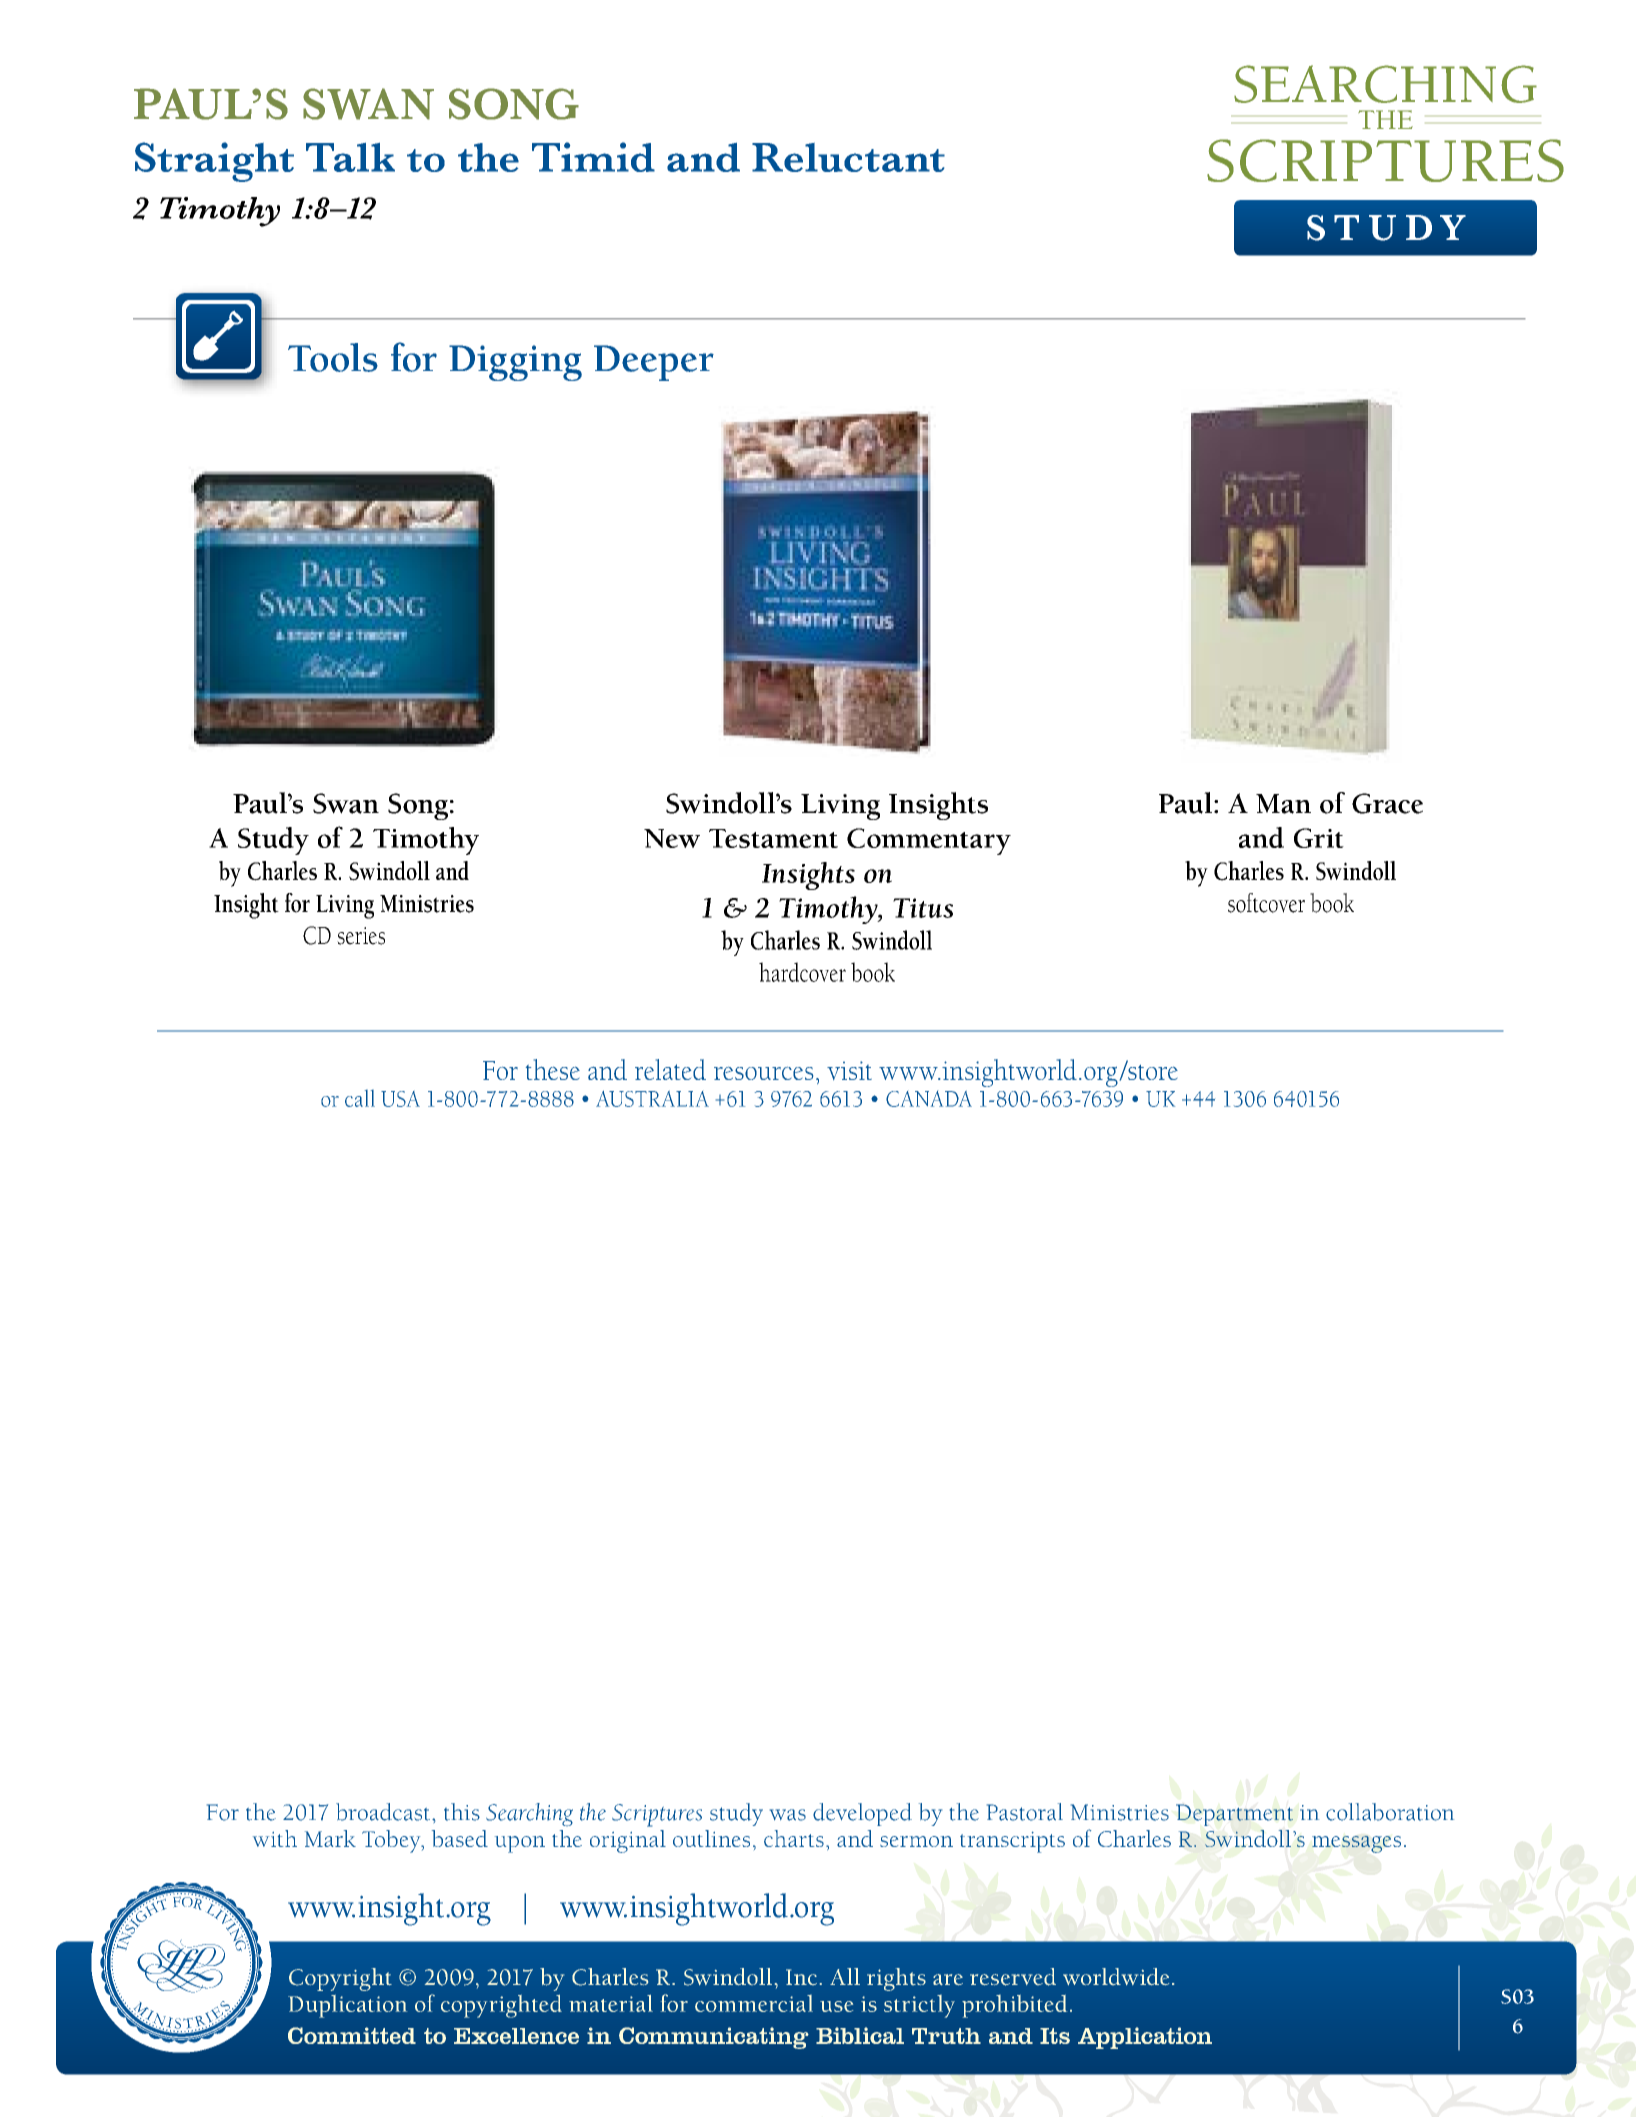  What do you see at coordinates (333, 357) in the image?
I see `Tools` at bounding box center [333, 357].
